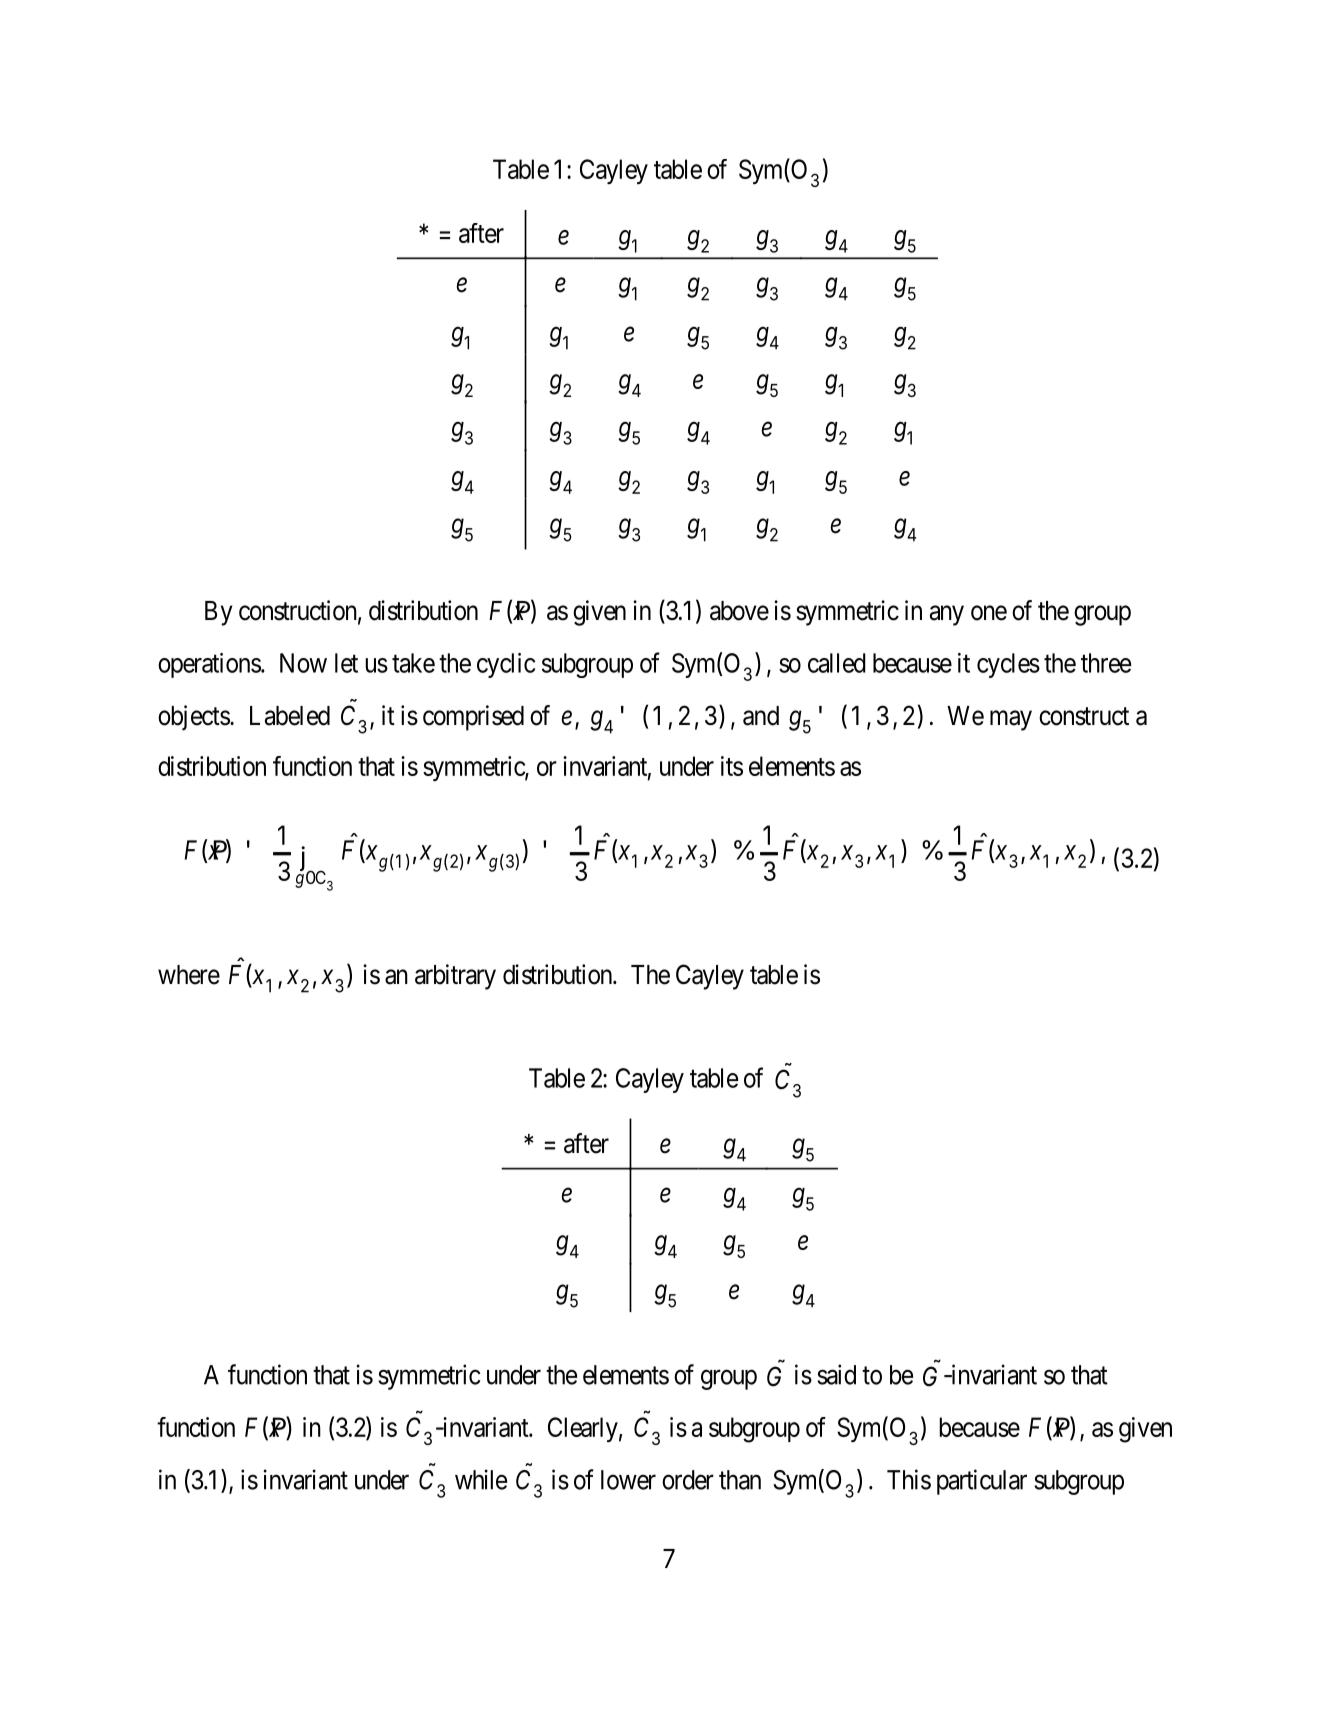  Describe the element at coordinates (481, 1479) in the screenshot. I see `while` at that location.
